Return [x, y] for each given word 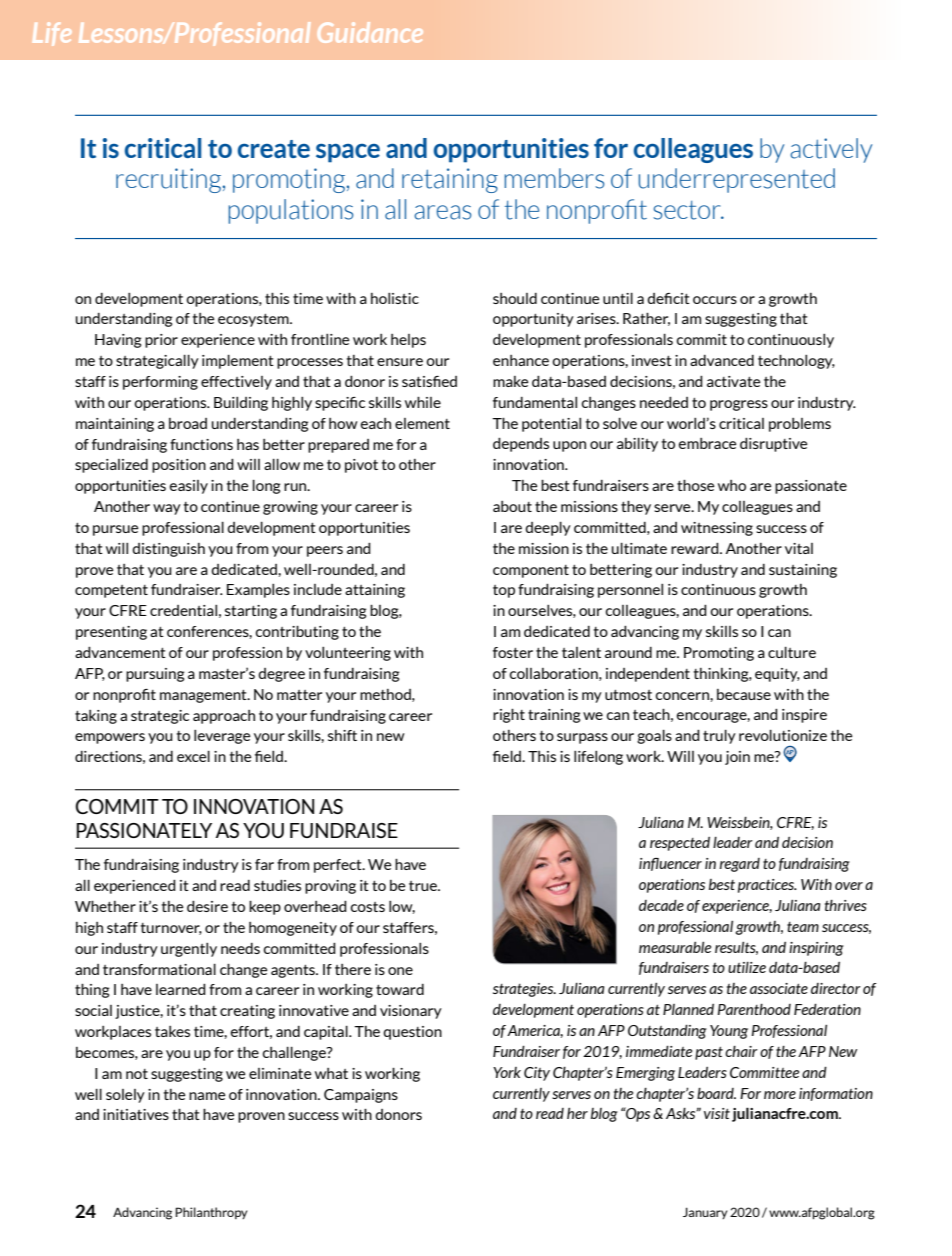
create [274, 149]
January [705, 1213]
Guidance [370, 32]
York [507, 1072]
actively [831, 150]
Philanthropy [211, 1213]
